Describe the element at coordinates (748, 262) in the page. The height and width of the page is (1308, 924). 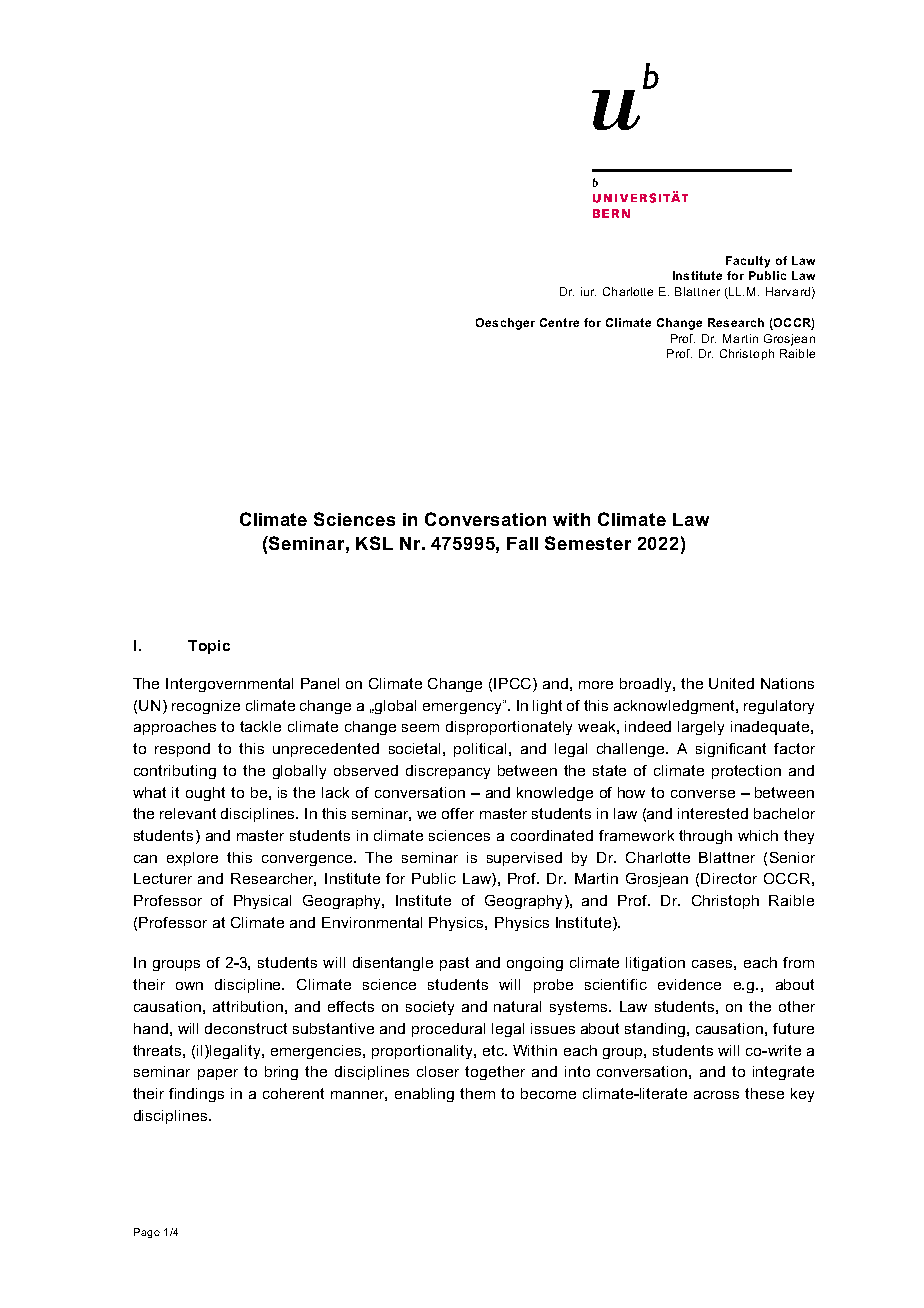
I see `Faculty` at that location.
